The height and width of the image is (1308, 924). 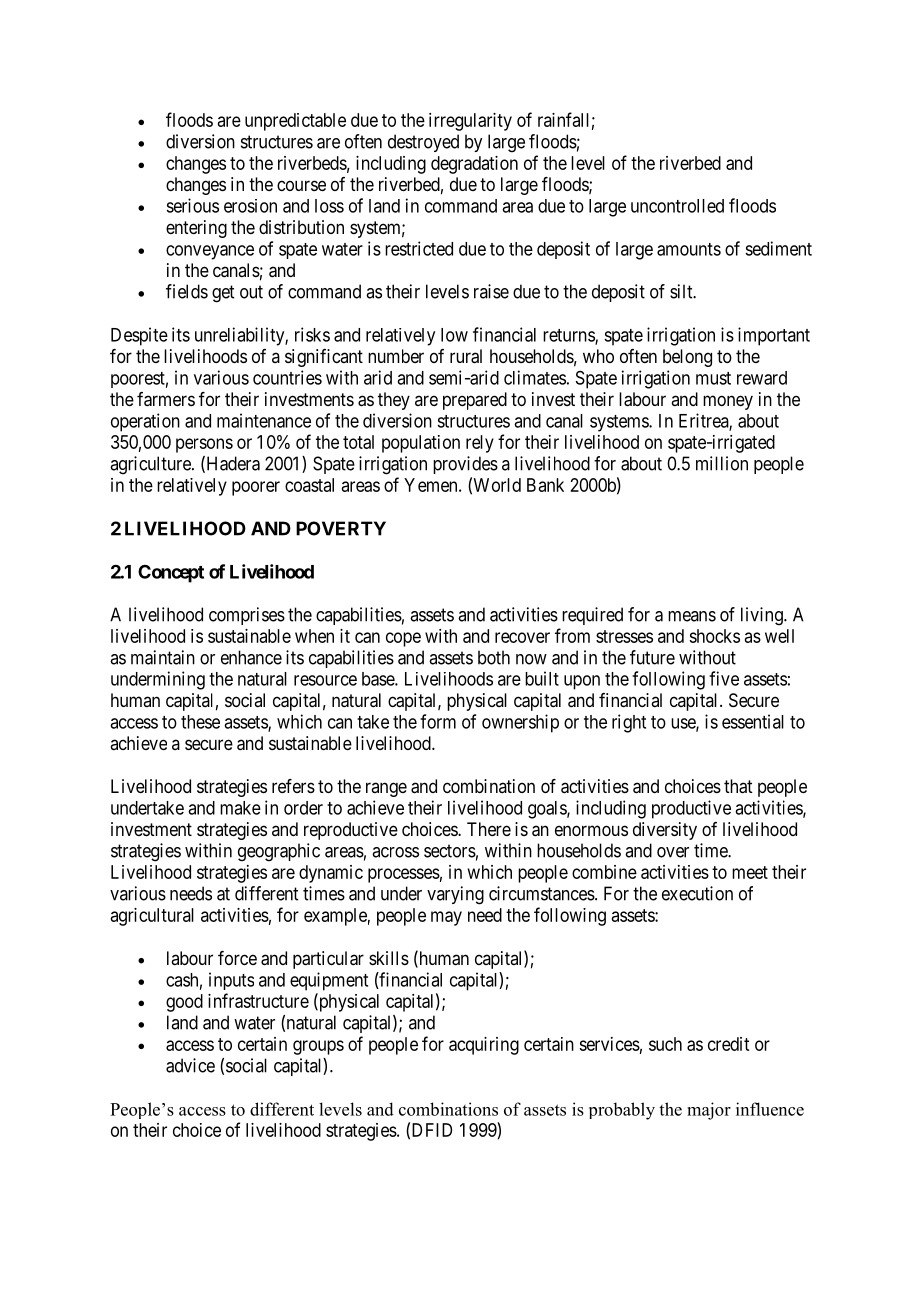 What do you see at coordinates (247, 616) in the image?
I see `comprises` at bounding box center [247, 616].
